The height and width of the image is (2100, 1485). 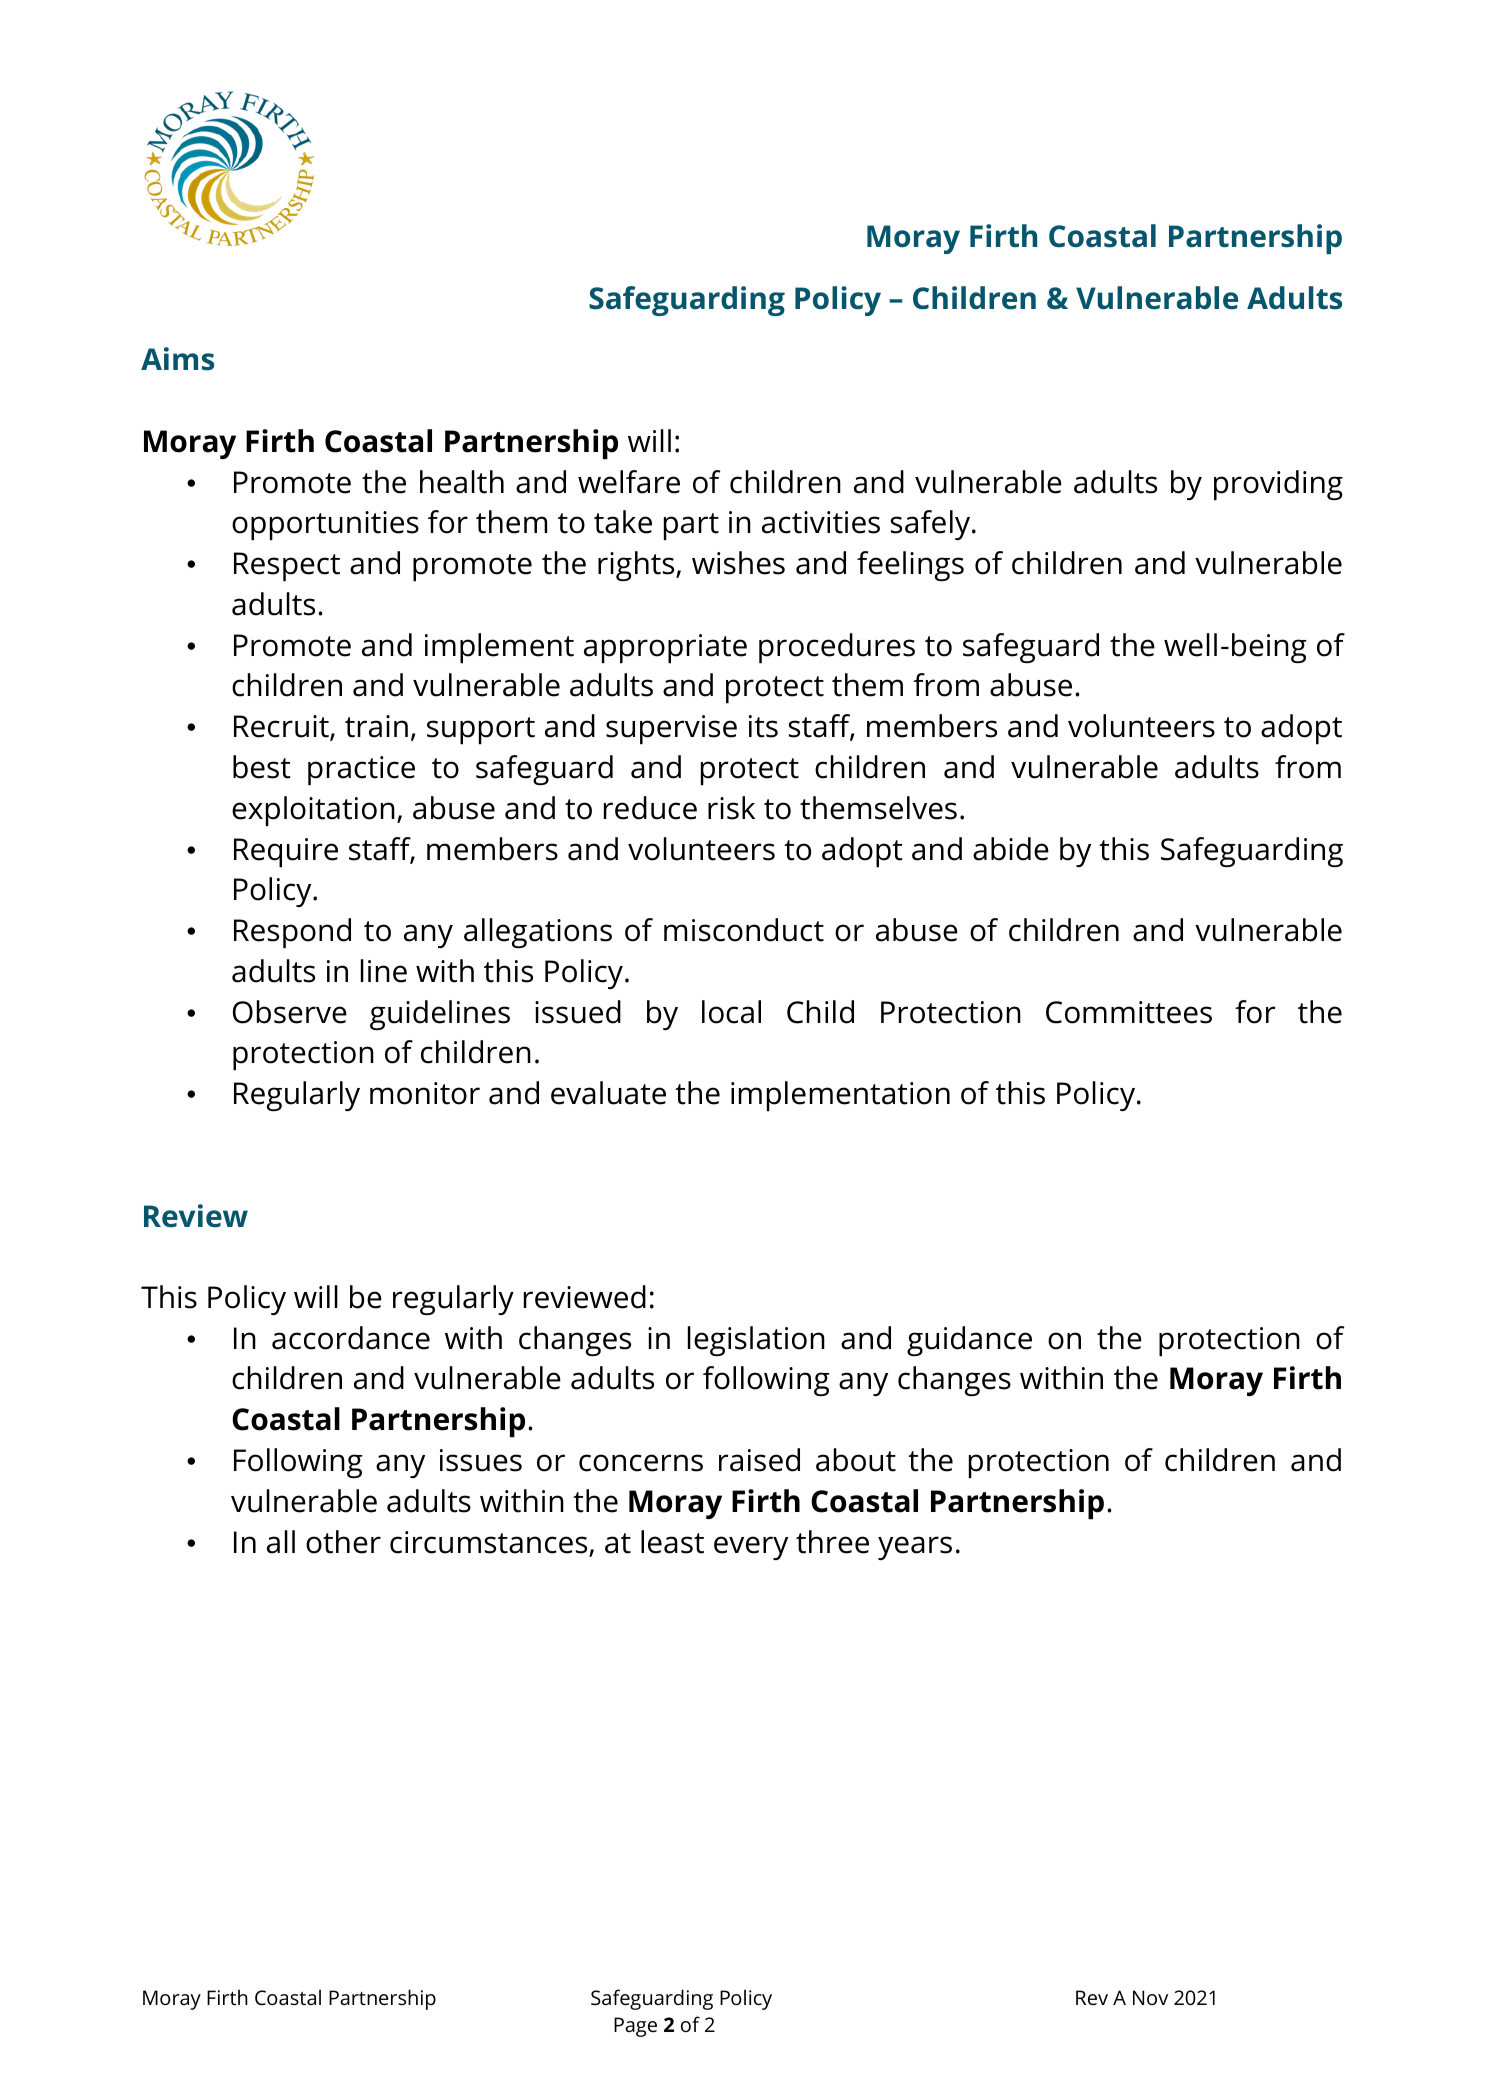 I want to click on Nov, so click(x=1150, y=1997).
